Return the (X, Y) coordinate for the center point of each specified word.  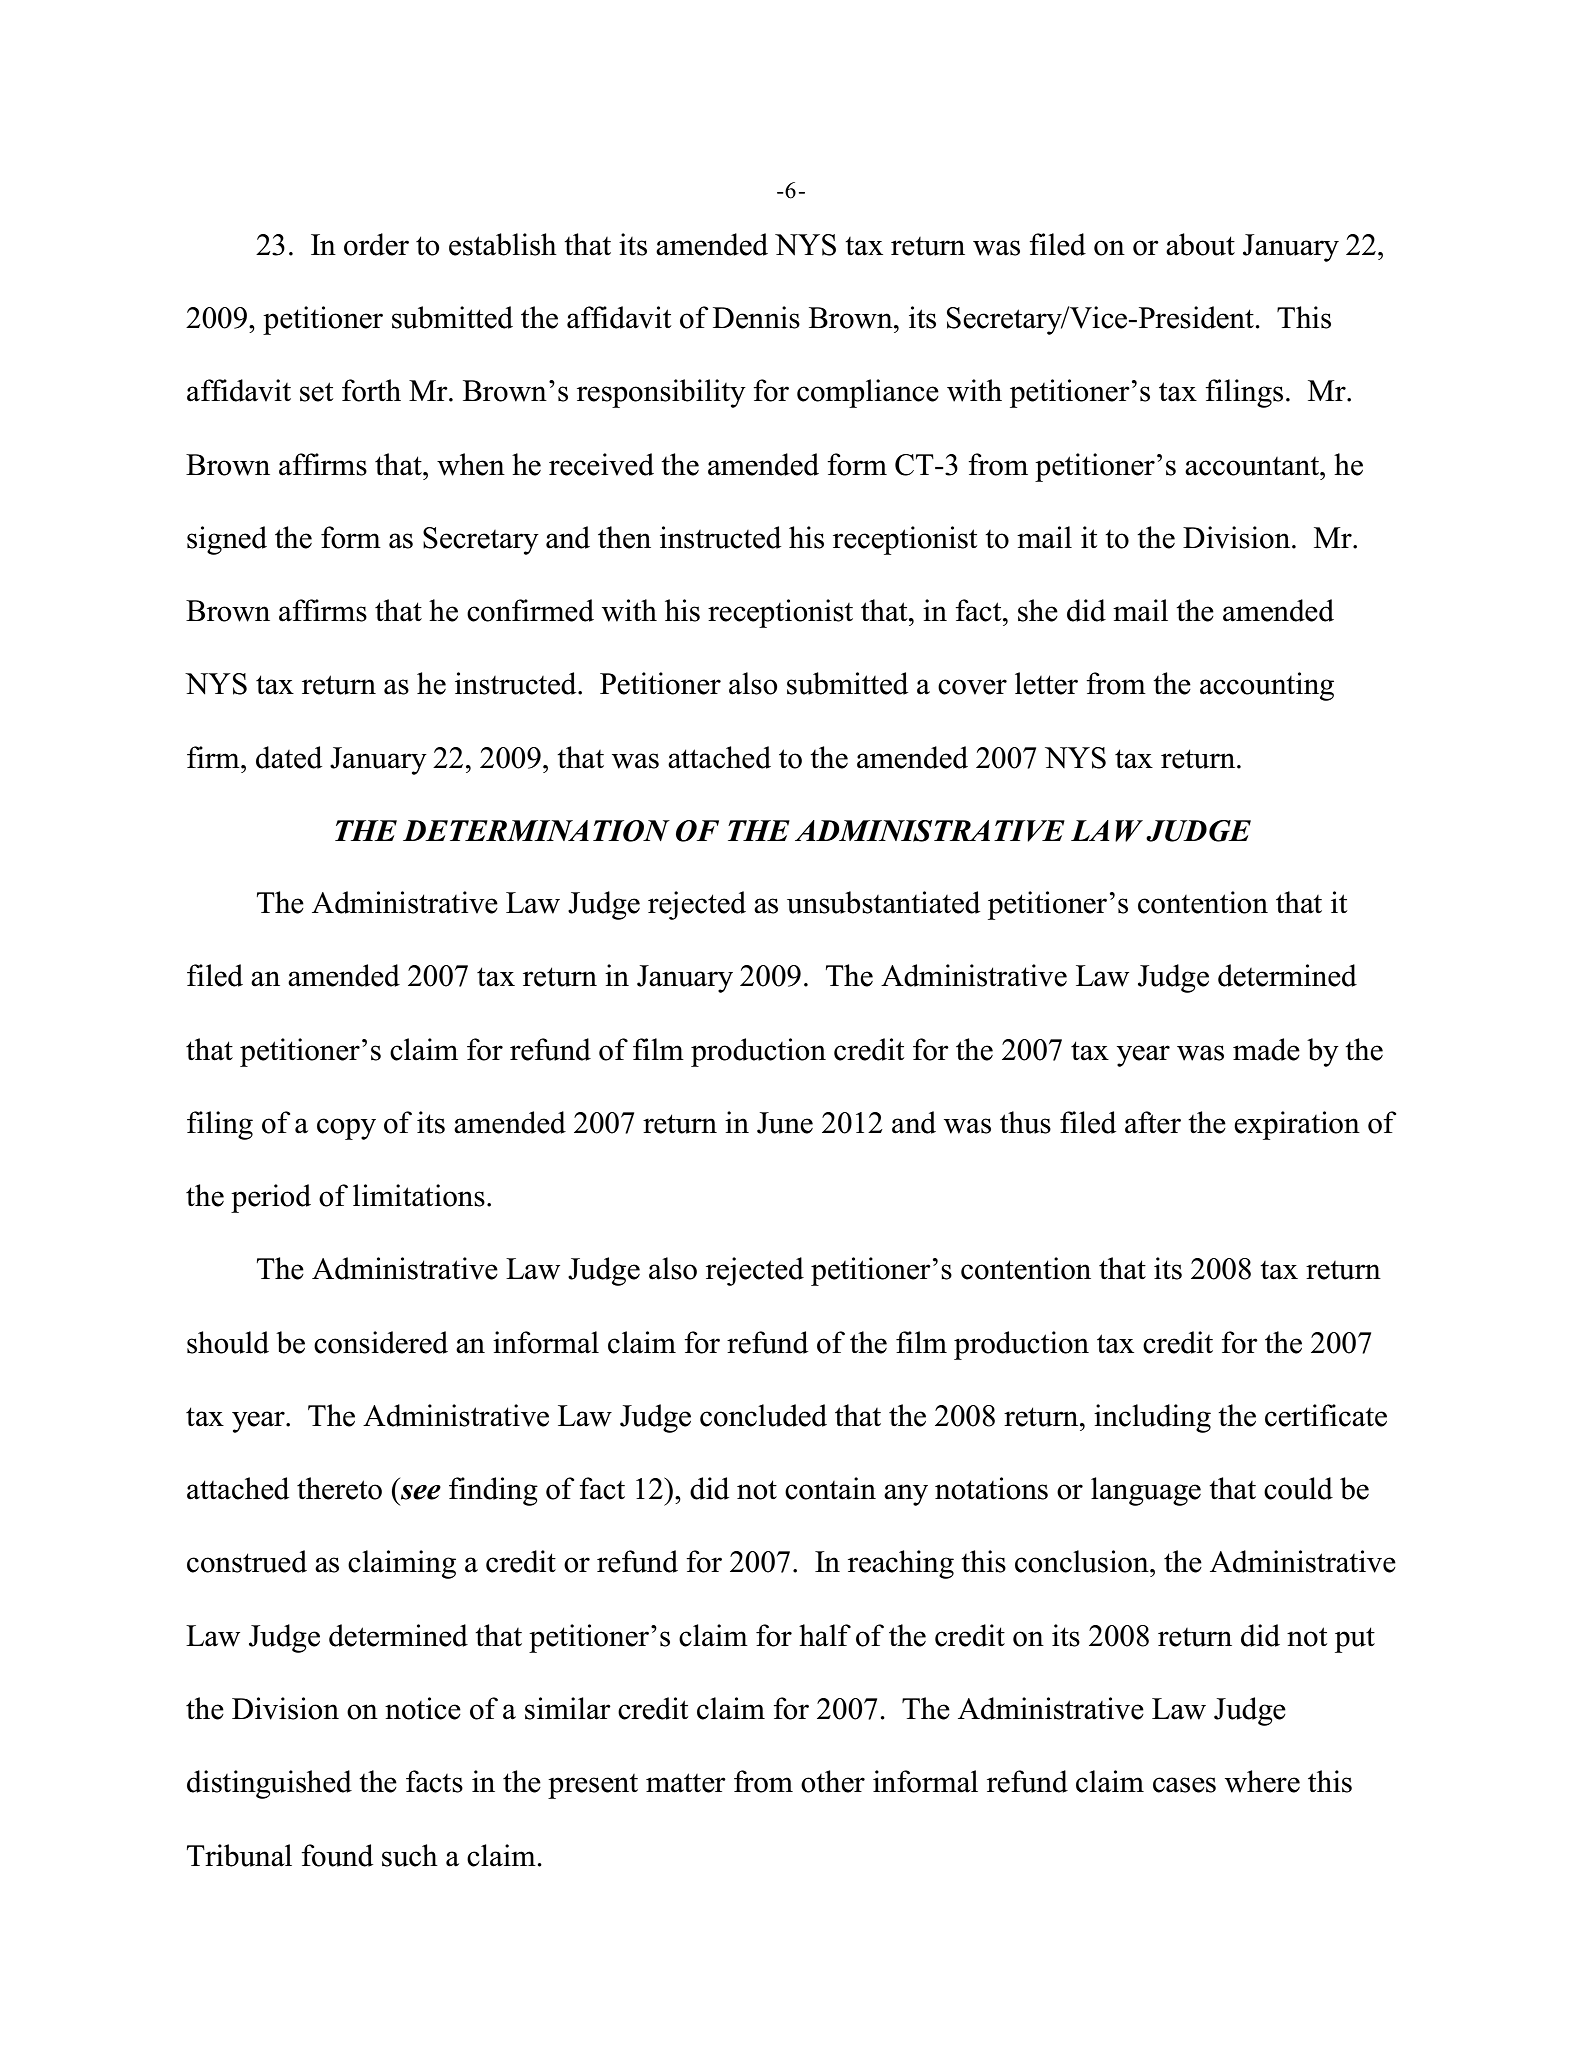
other (833, 1781)
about (1200, 244)
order (376, 244)
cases (1184, 1785)
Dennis (756, 317)
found (337, 1855)
